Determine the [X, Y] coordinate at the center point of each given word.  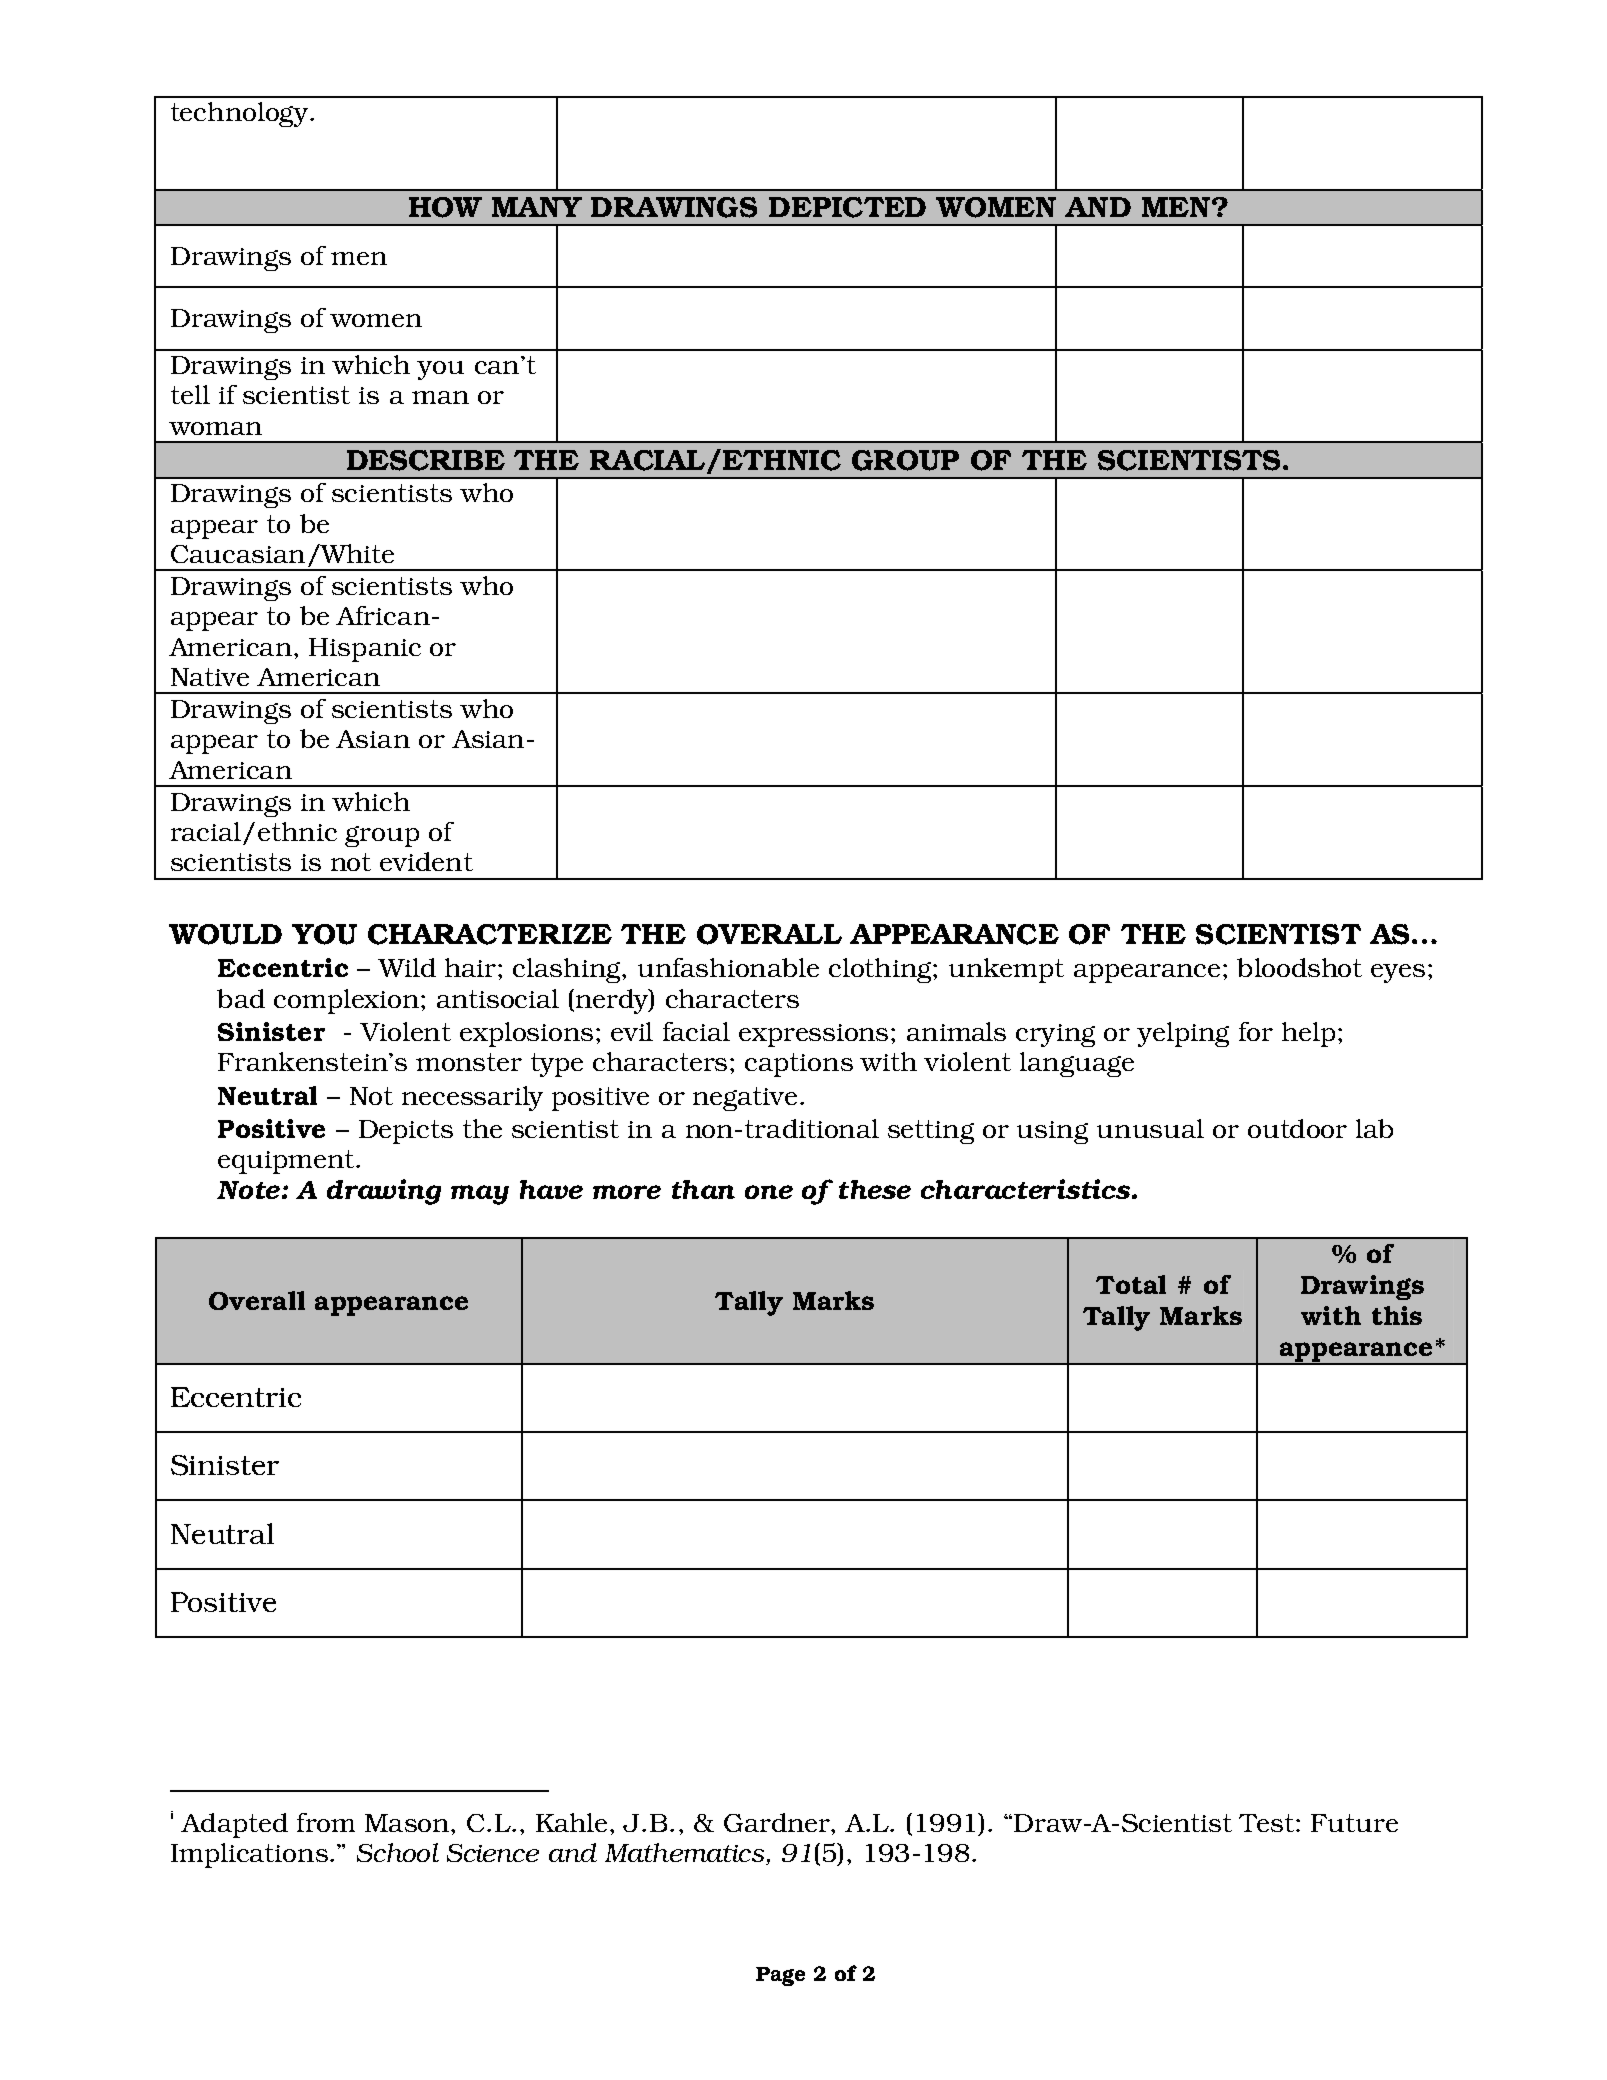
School [398, 1852]
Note [248, 1190]
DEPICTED [847, 207]
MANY [537, 207]
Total [1131, 1284]
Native [210, 677]
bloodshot [1299, 967]
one [769, 1192]
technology [241, 114]
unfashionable [728, 967]
